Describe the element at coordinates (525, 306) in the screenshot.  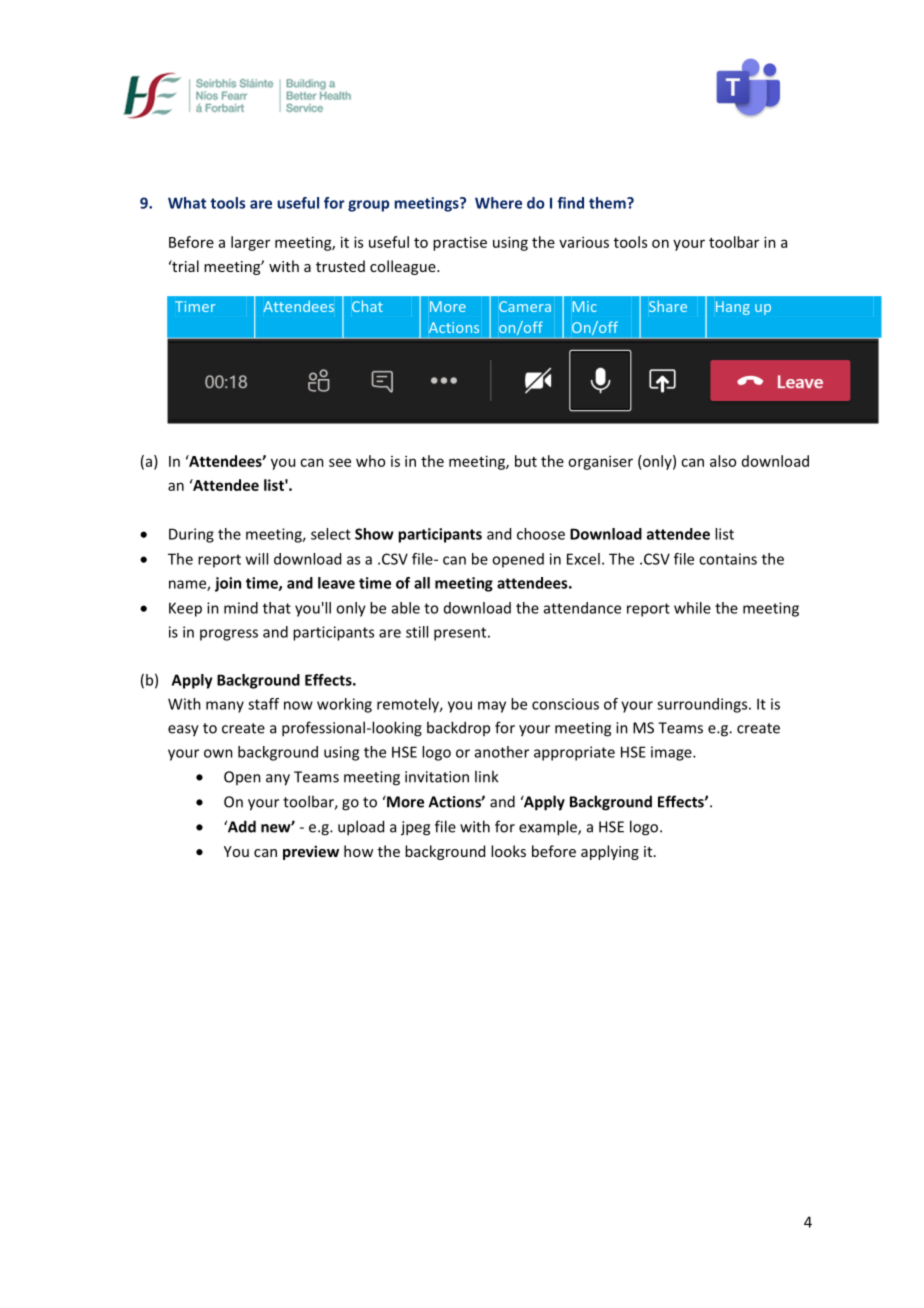
I see `Camera` at that location.
